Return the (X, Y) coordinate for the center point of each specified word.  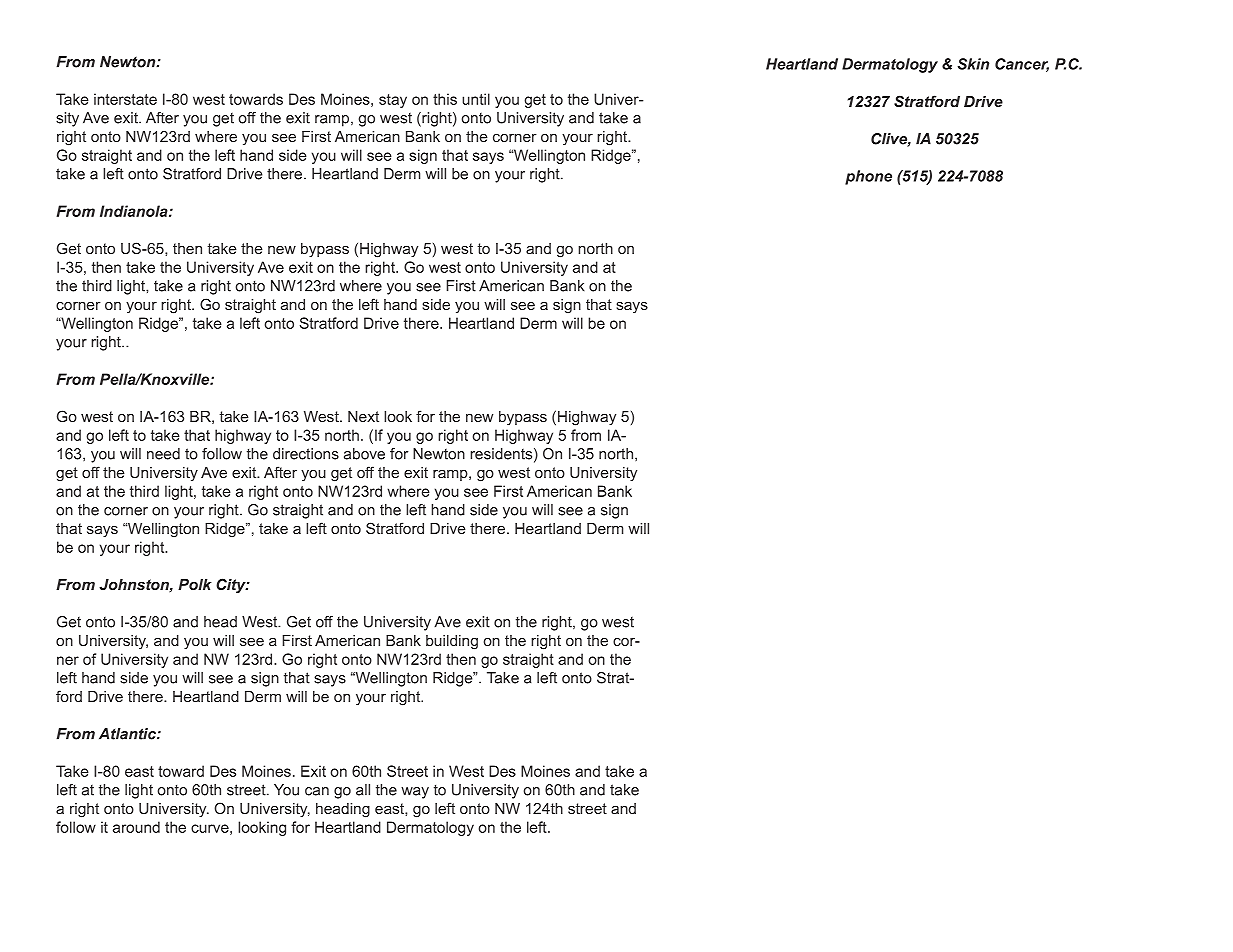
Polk (195, 584)
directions (306, 454)
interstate (125, 99)
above (364, 454)
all (363, 790)
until (476, 99)
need (163, 454)
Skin (973, 64)
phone (868, 177)
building (452, 642)
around (136, 827)
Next (363, 416)
